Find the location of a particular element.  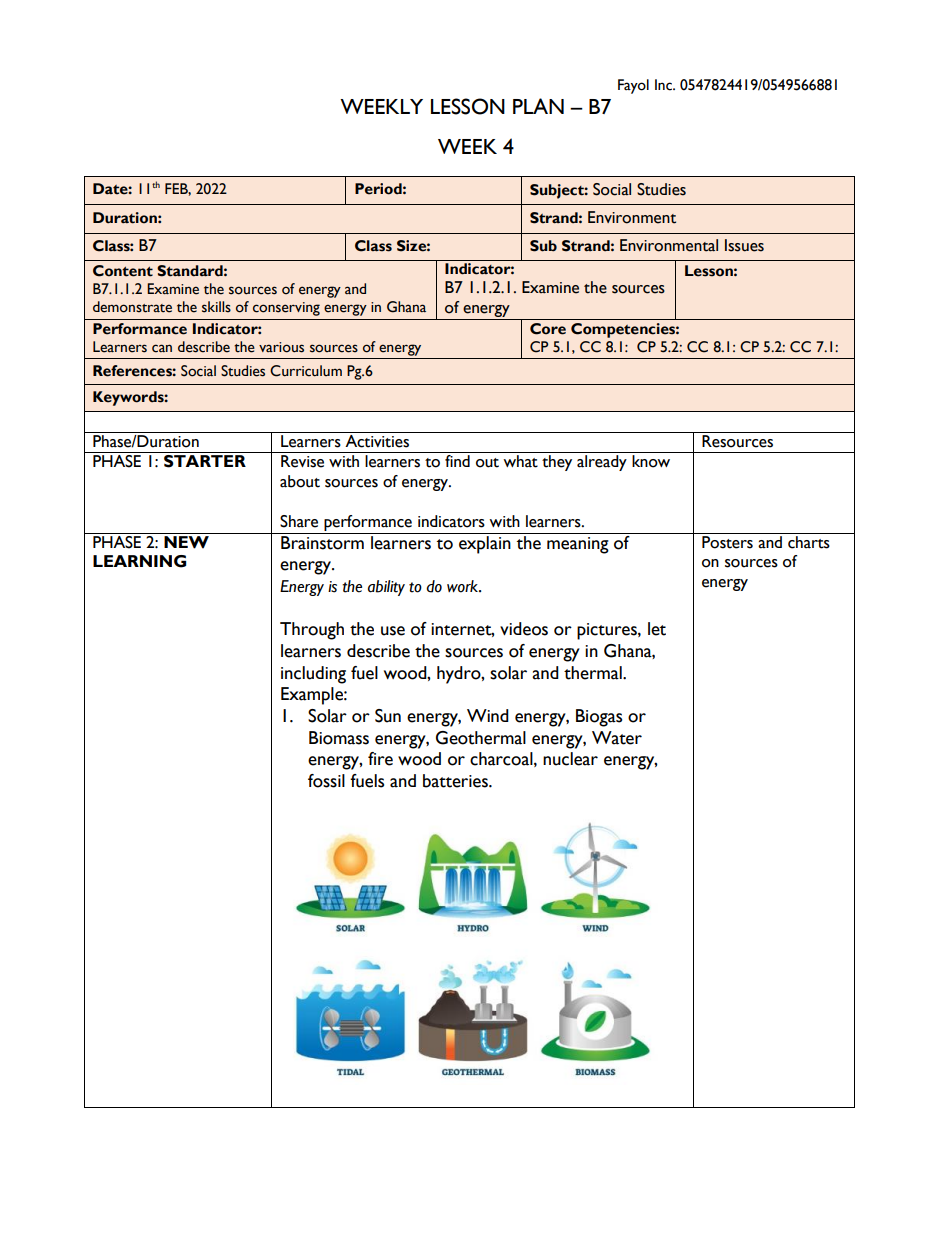

Issues is located at coordinates (744, 245).
